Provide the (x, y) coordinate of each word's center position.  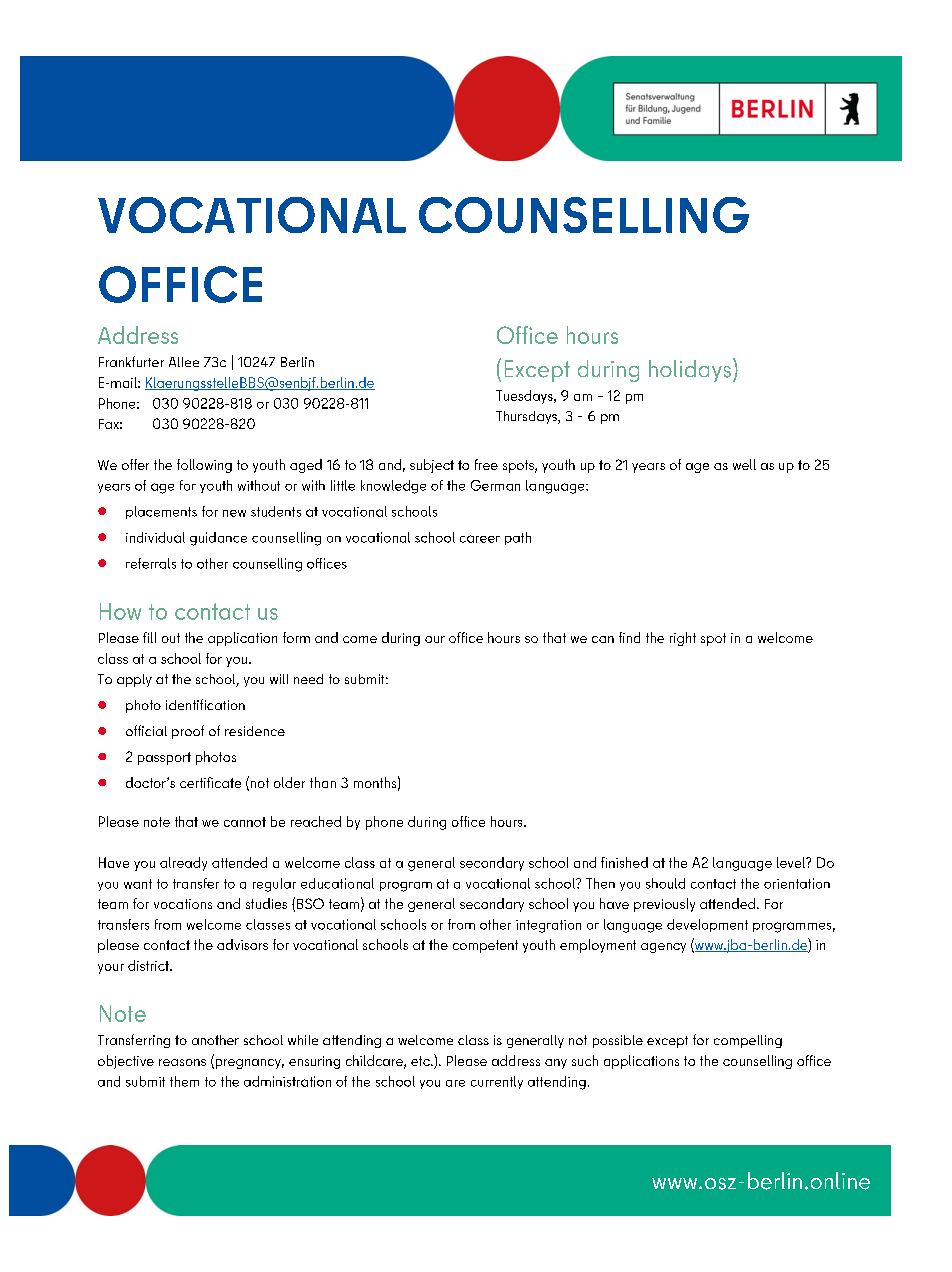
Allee (184, 362)
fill (149, 637)
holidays (690, 371)
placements (161, 512)
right (683, 639)
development (707, 925)
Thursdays (527, 417)
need (308, 679)
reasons (182, 1062)
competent (485, 946)
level (792, 862)
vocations (183, 904)
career (480, 539)
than (323, 782)
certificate (210, 782)
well (744, 464)
